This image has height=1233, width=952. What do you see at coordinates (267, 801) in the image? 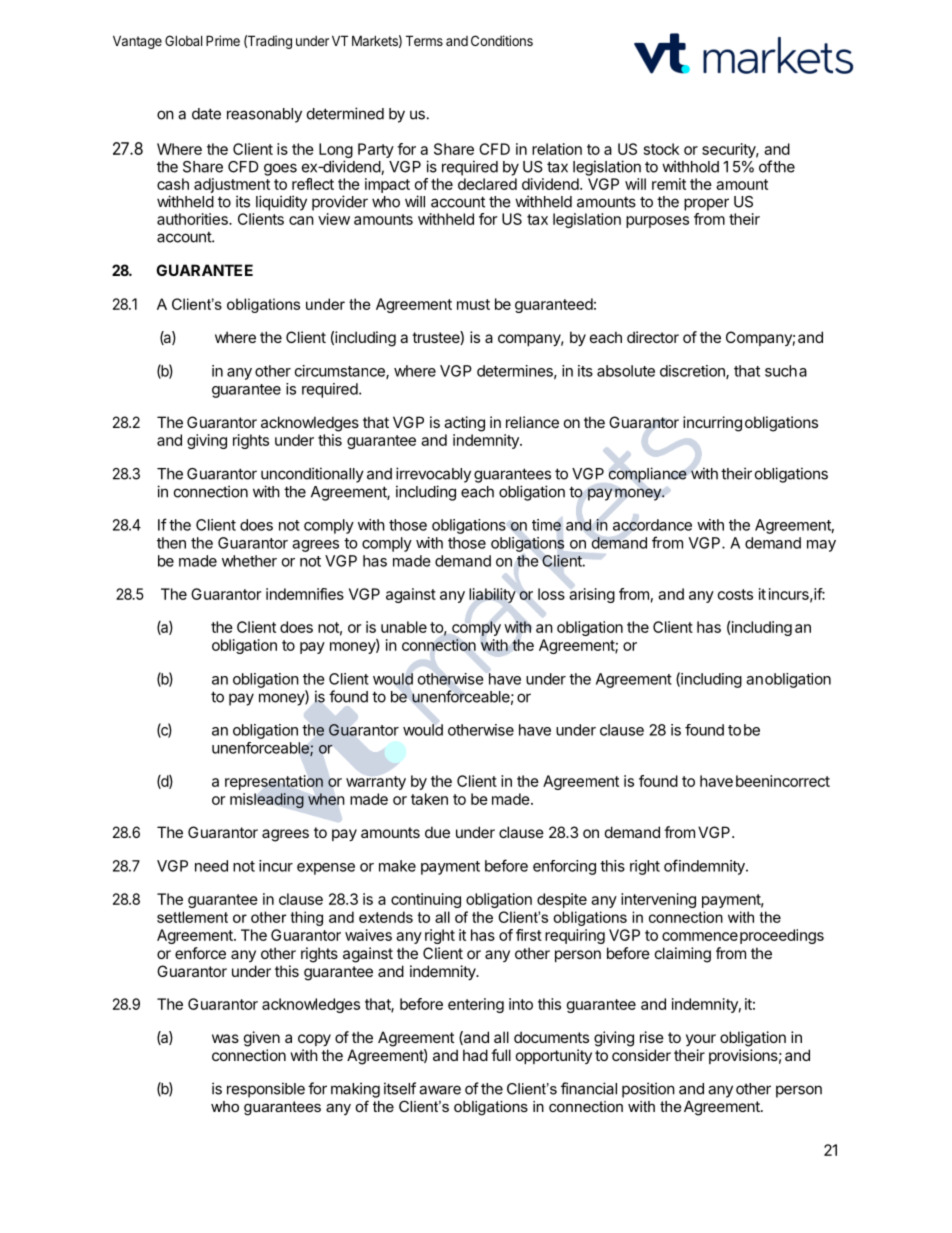
I see `misleading` at bounding box center [267, 801].
